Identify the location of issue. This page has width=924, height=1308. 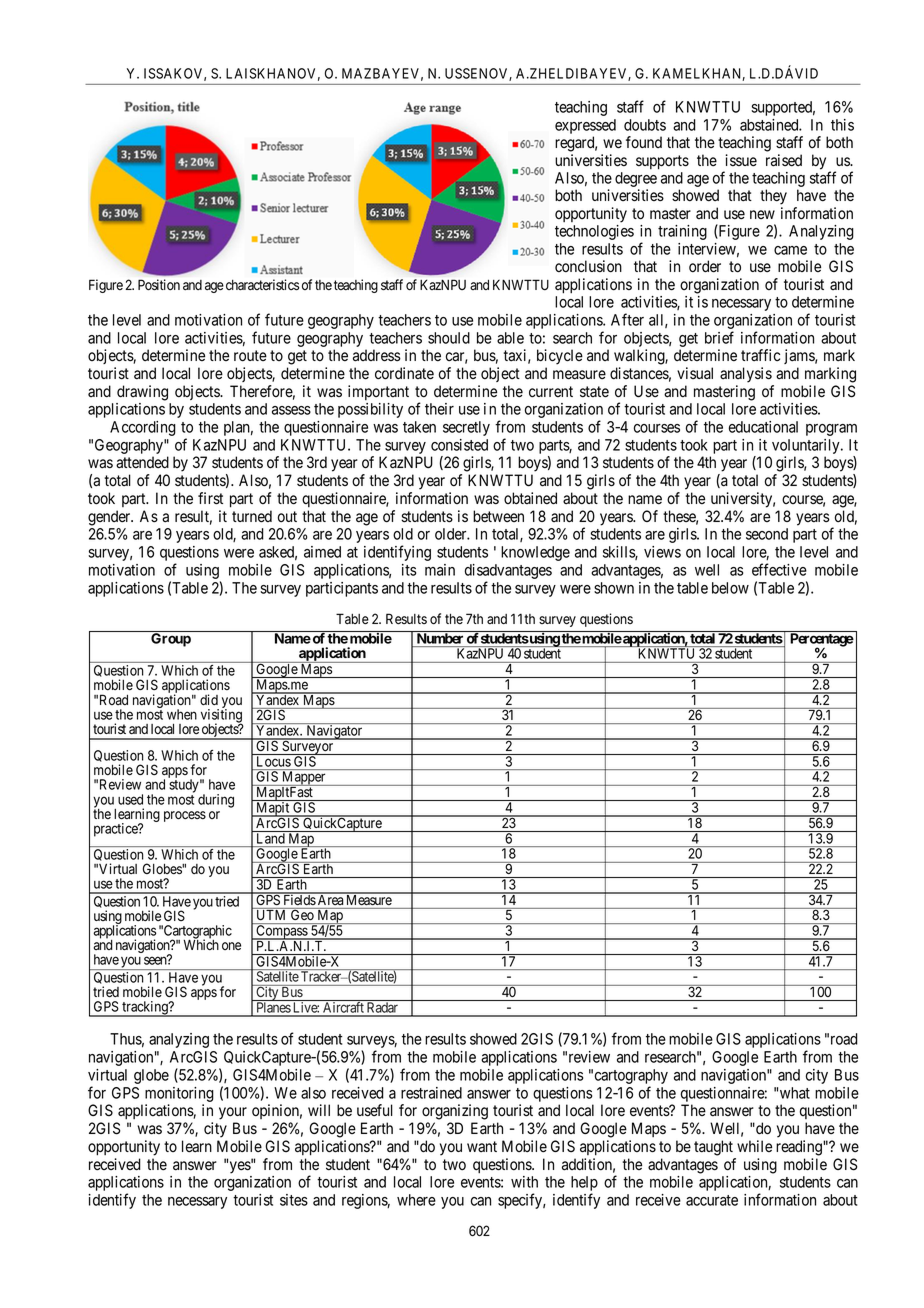
(741, 160).
